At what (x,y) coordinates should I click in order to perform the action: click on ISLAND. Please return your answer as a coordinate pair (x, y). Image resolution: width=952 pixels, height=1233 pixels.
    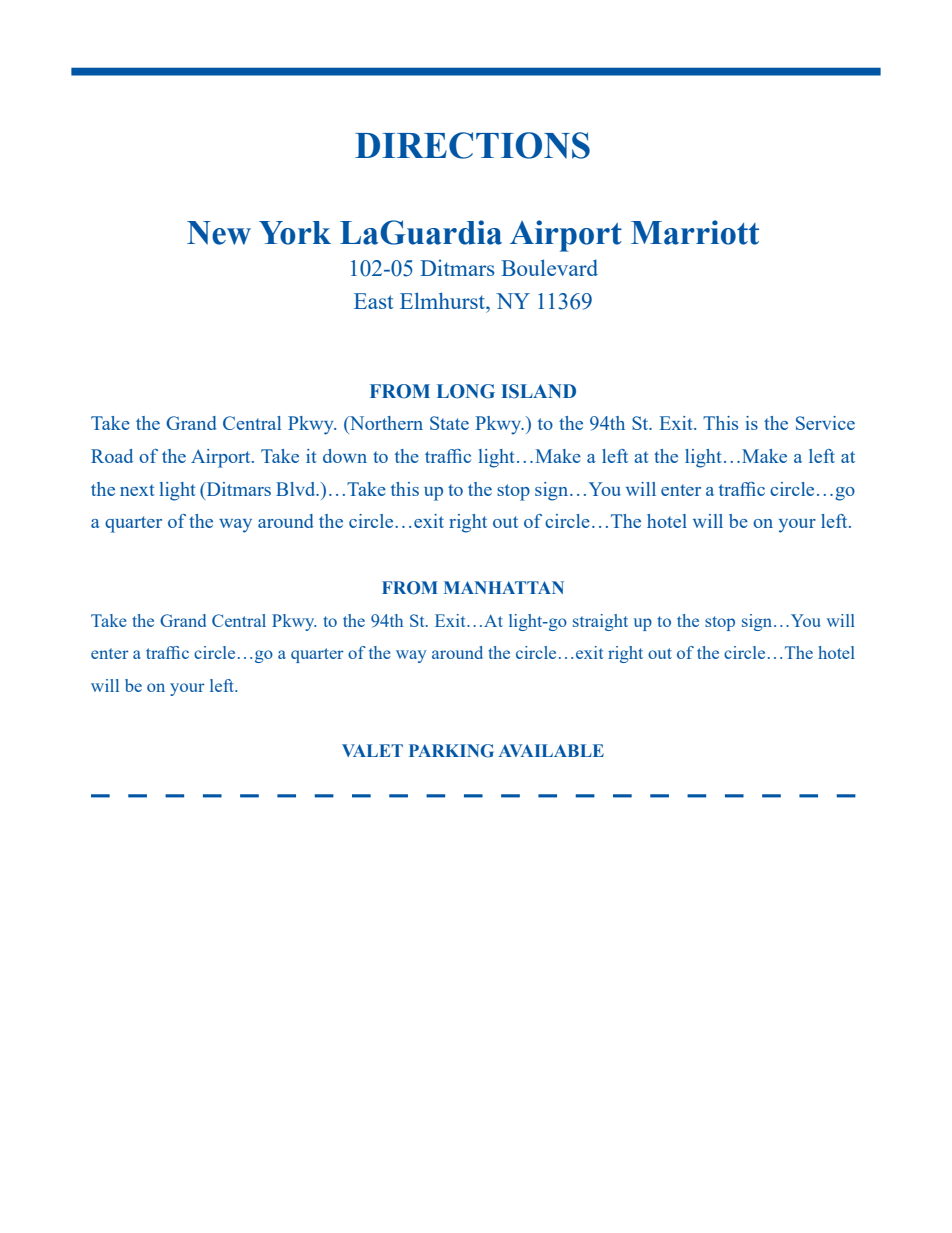
    Looking at the image, I should click on (538, 391).
